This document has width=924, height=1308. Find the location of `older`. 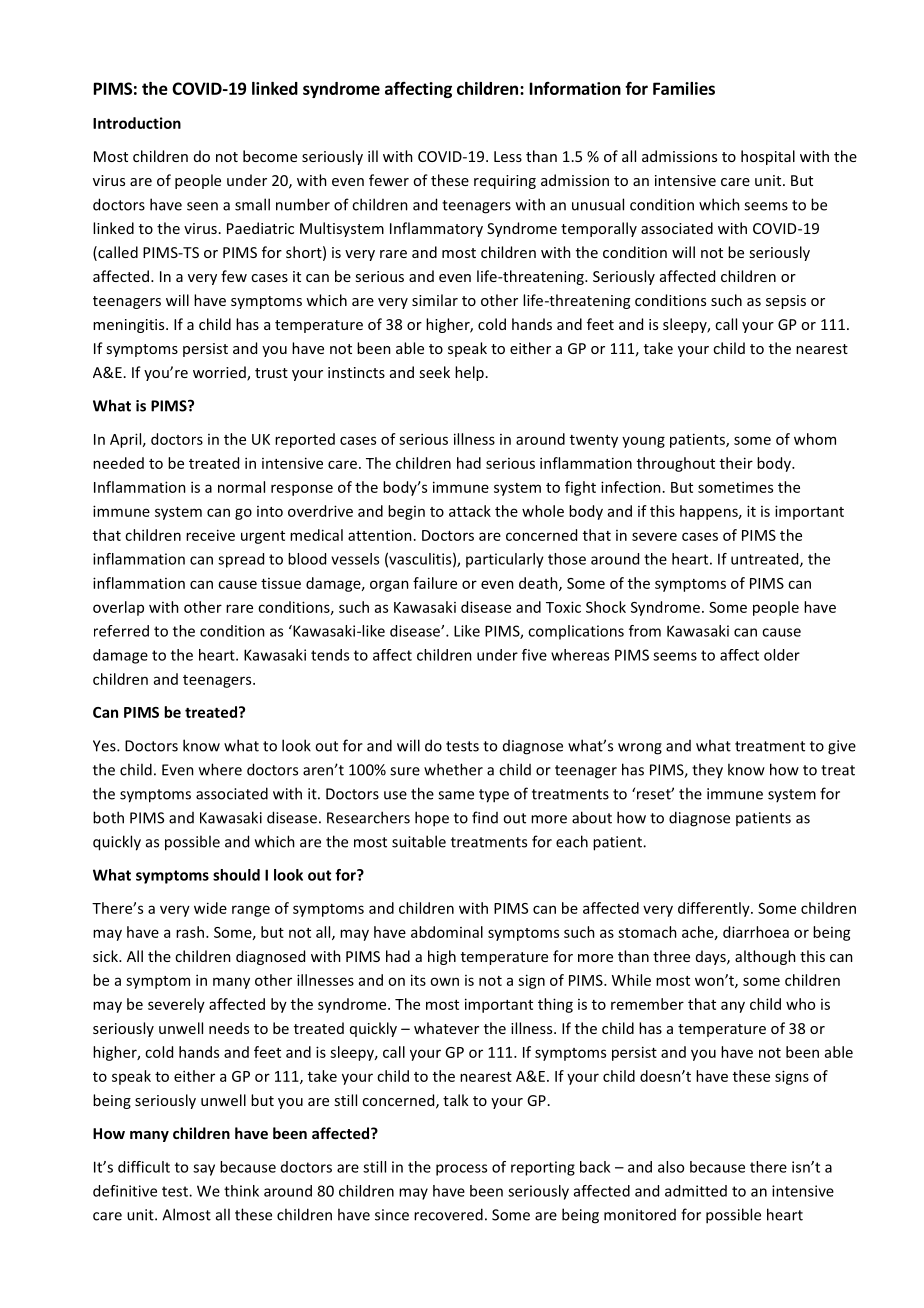

older is located at coordinates (782, 655).
